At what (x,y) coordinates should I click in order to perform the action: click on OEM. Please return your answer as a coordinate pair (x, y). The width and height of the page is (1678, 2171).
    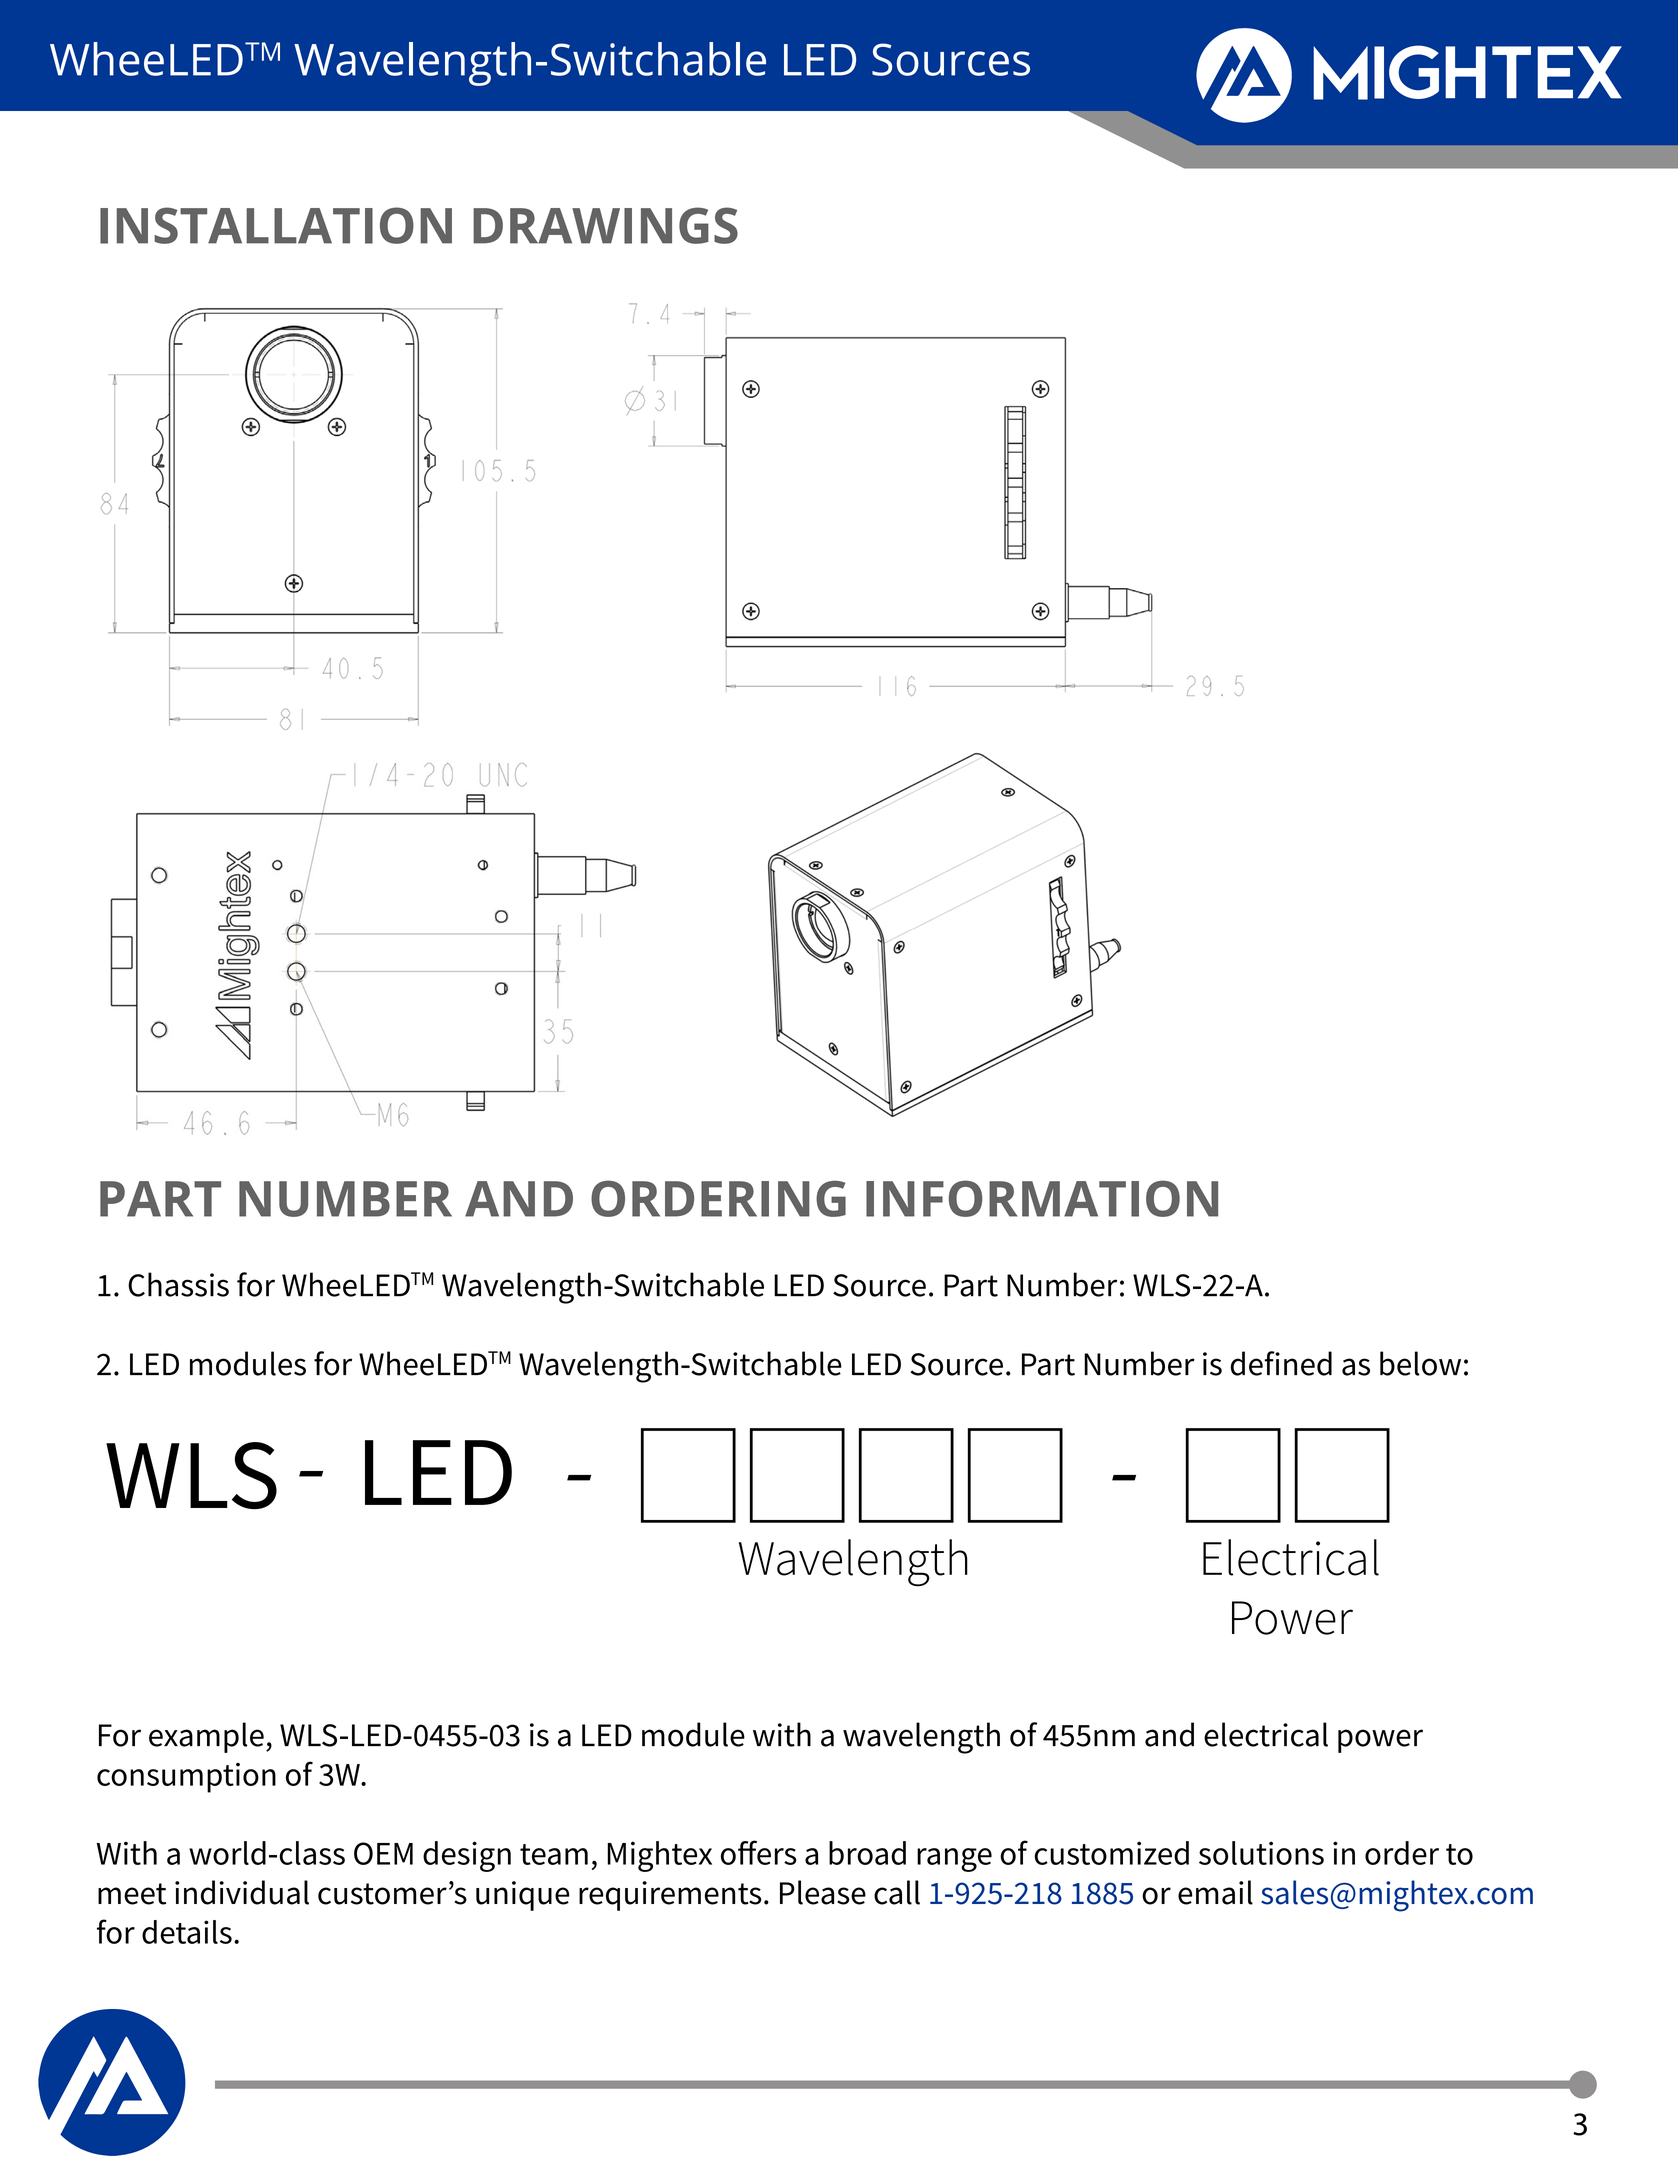
    Looking at the image, I should click on (383, 1853).
